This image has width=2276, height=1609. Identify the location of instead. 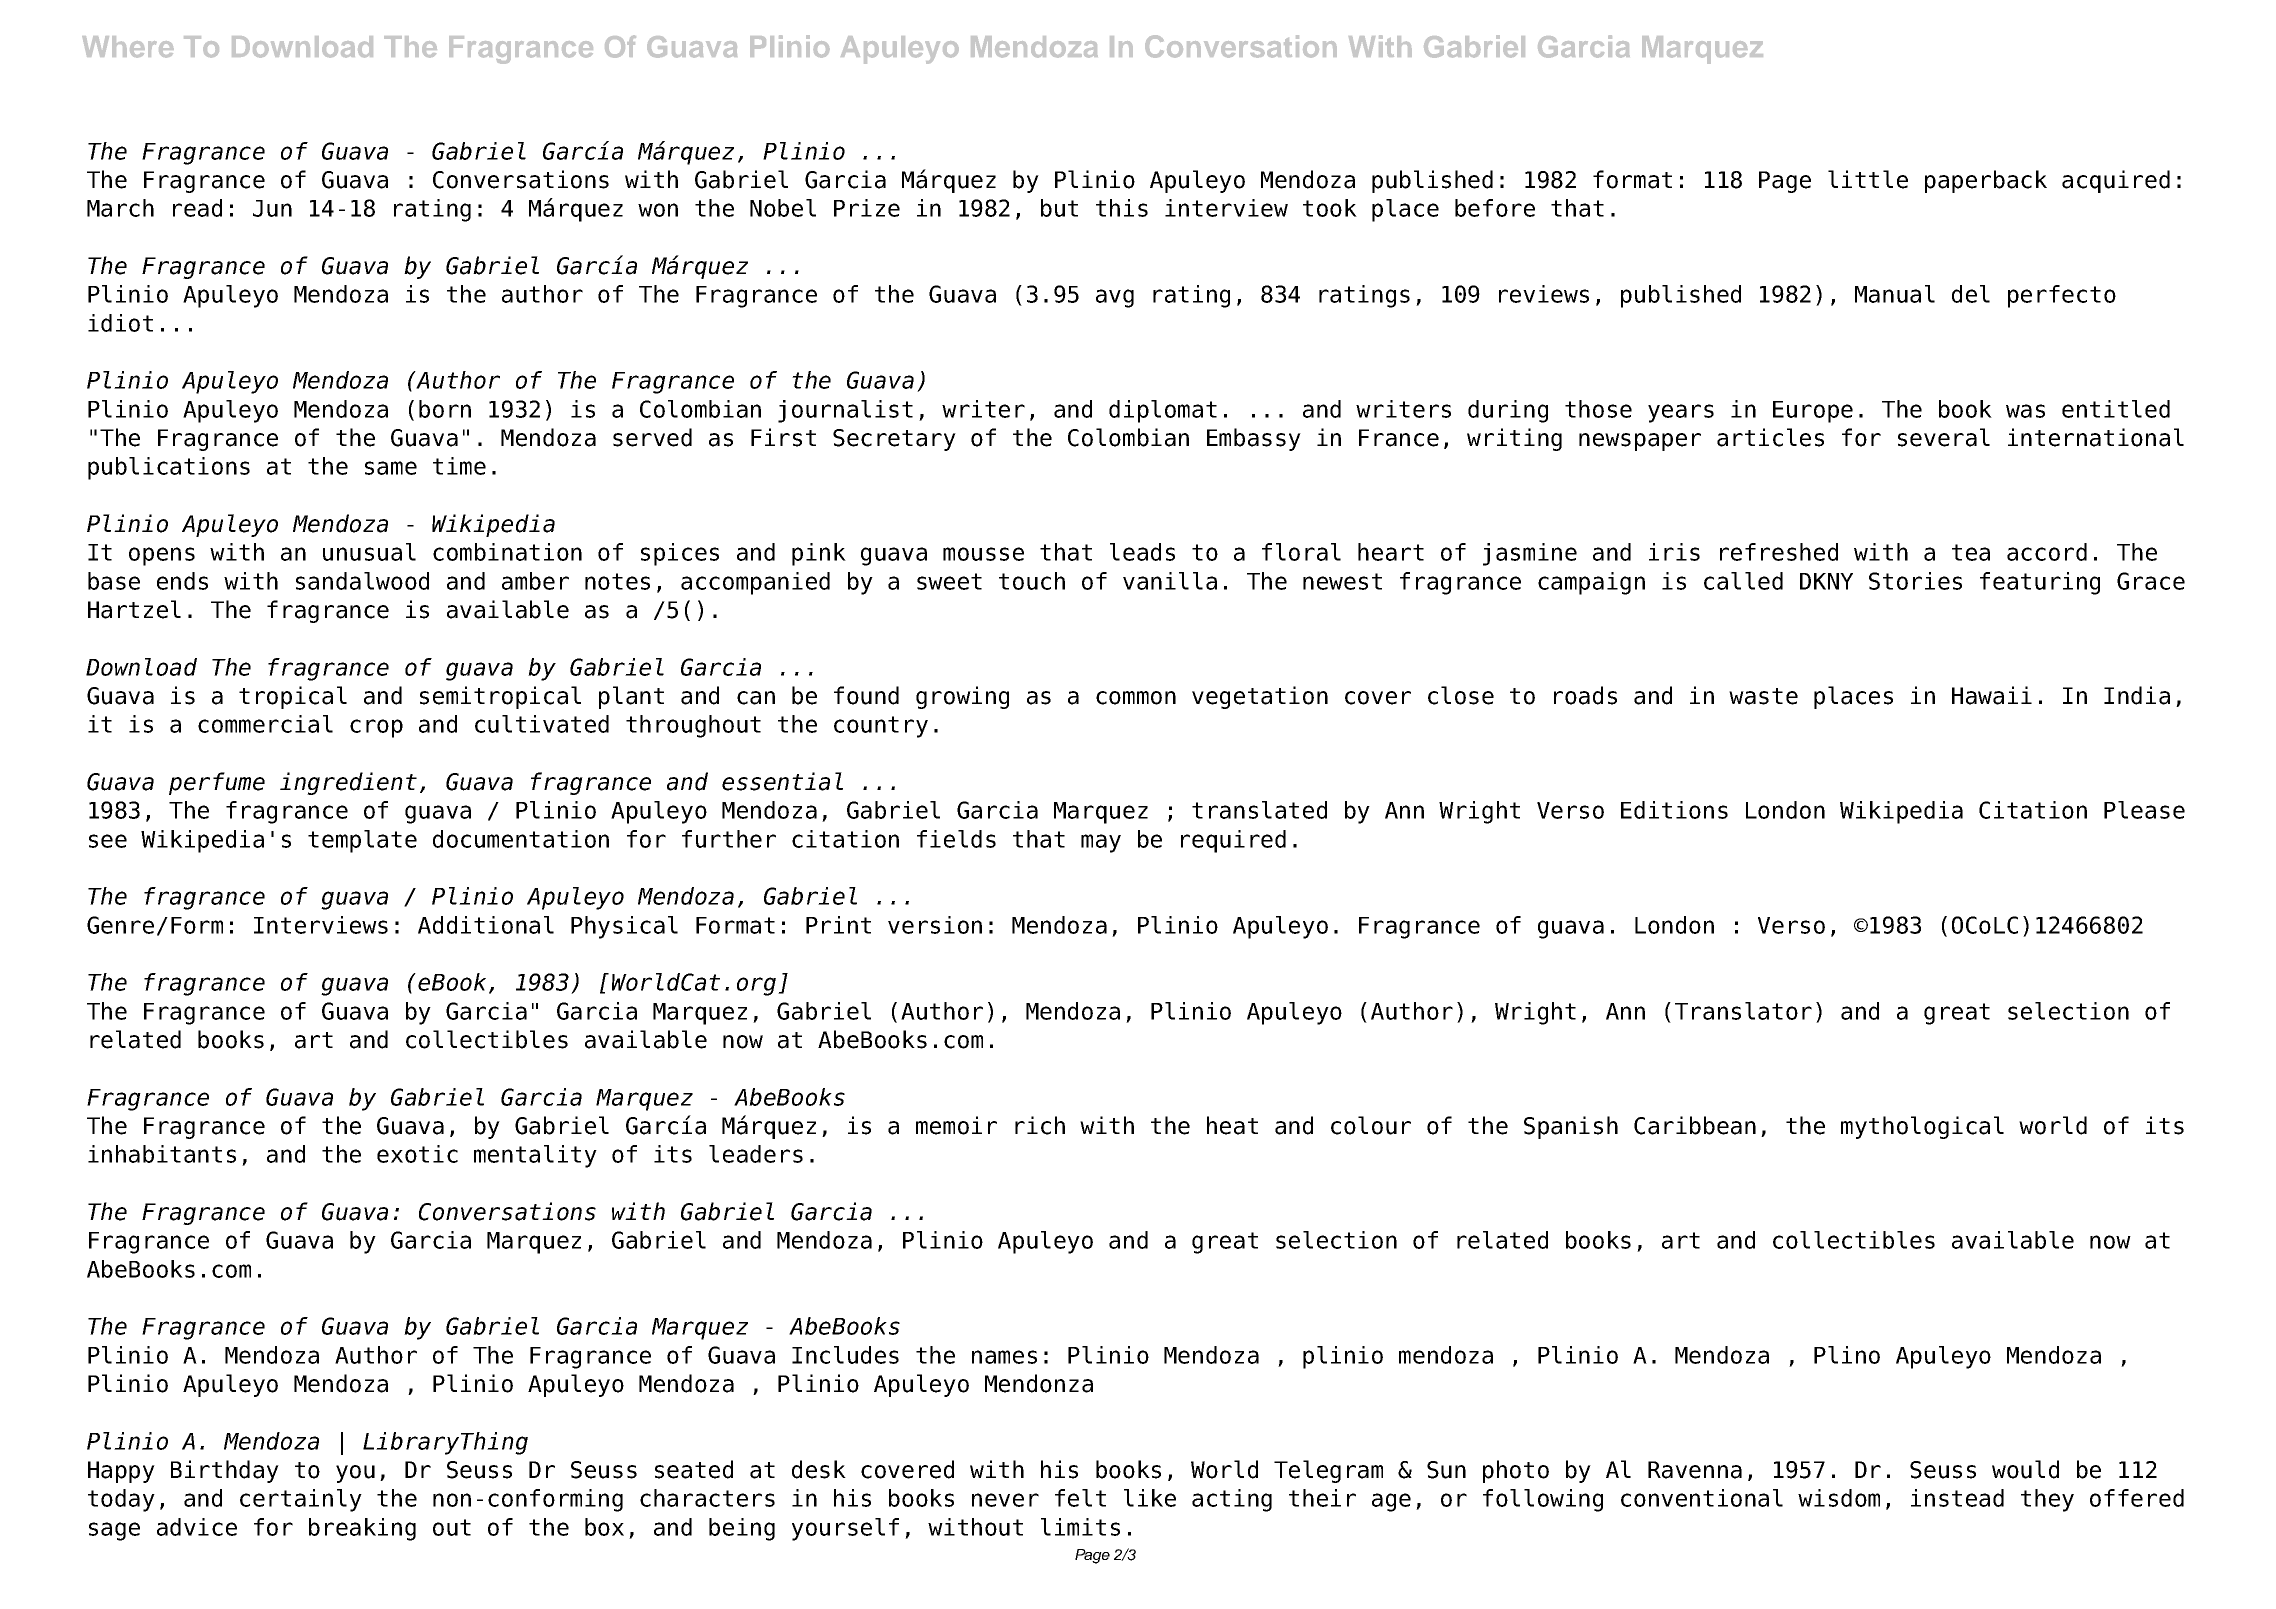
(1957, 1498).
